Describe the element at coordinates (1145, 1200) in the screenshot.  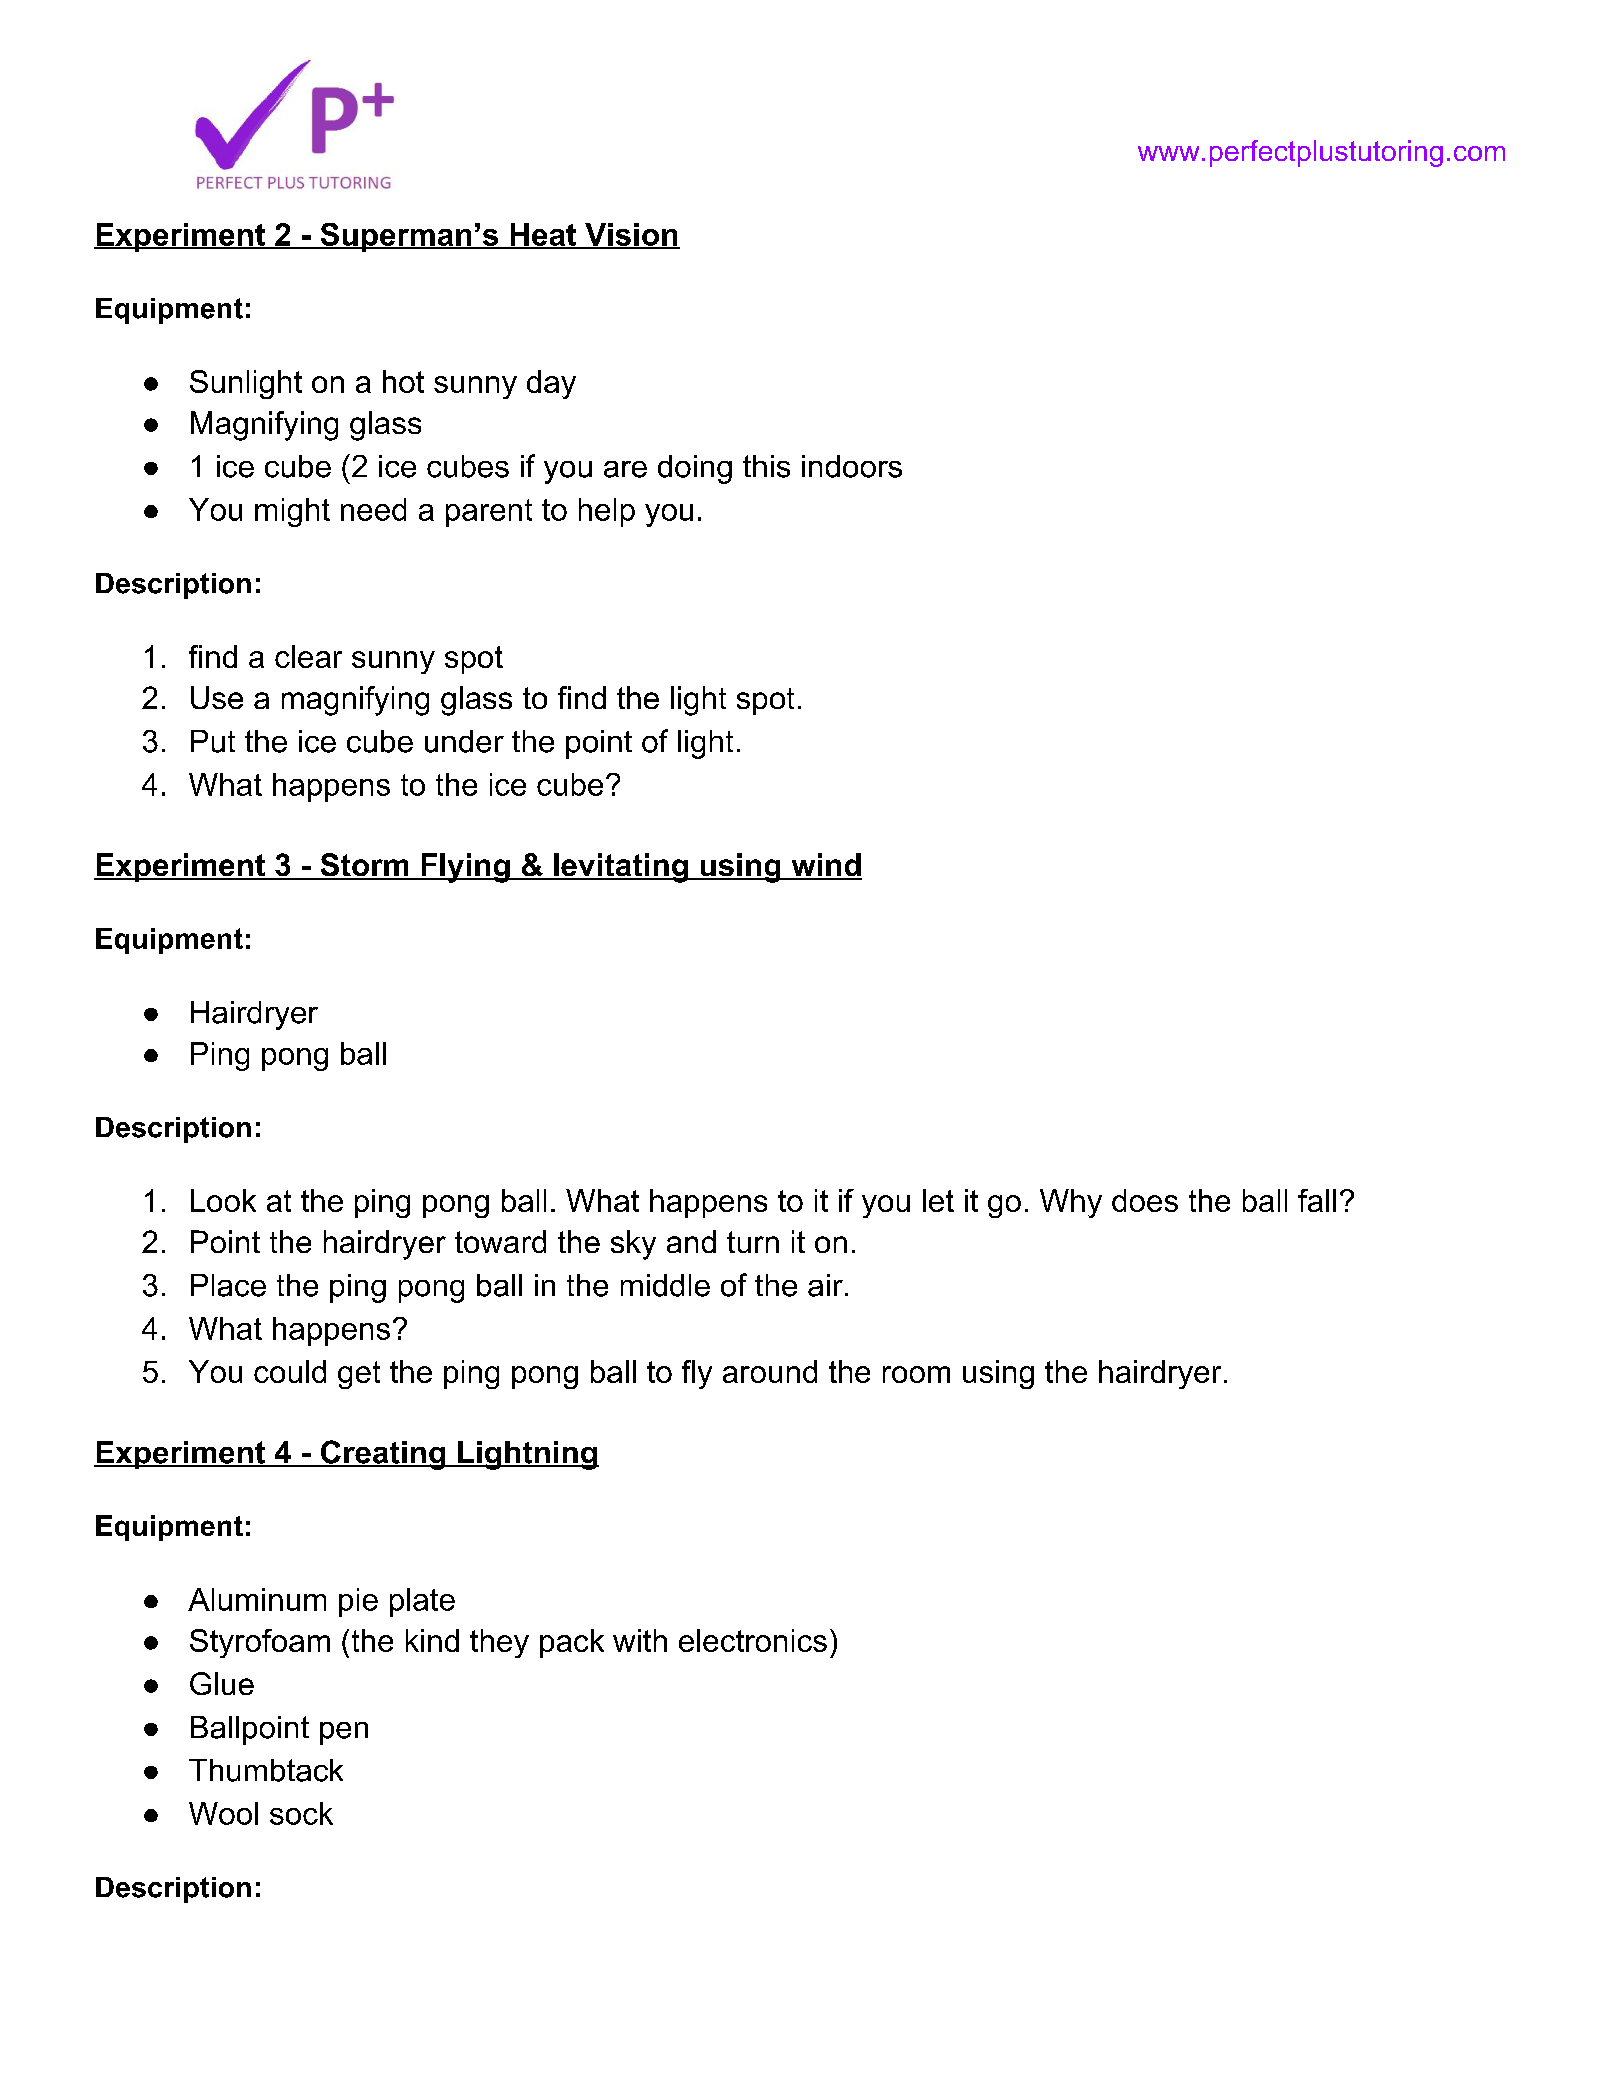
I see `does` at that location.
